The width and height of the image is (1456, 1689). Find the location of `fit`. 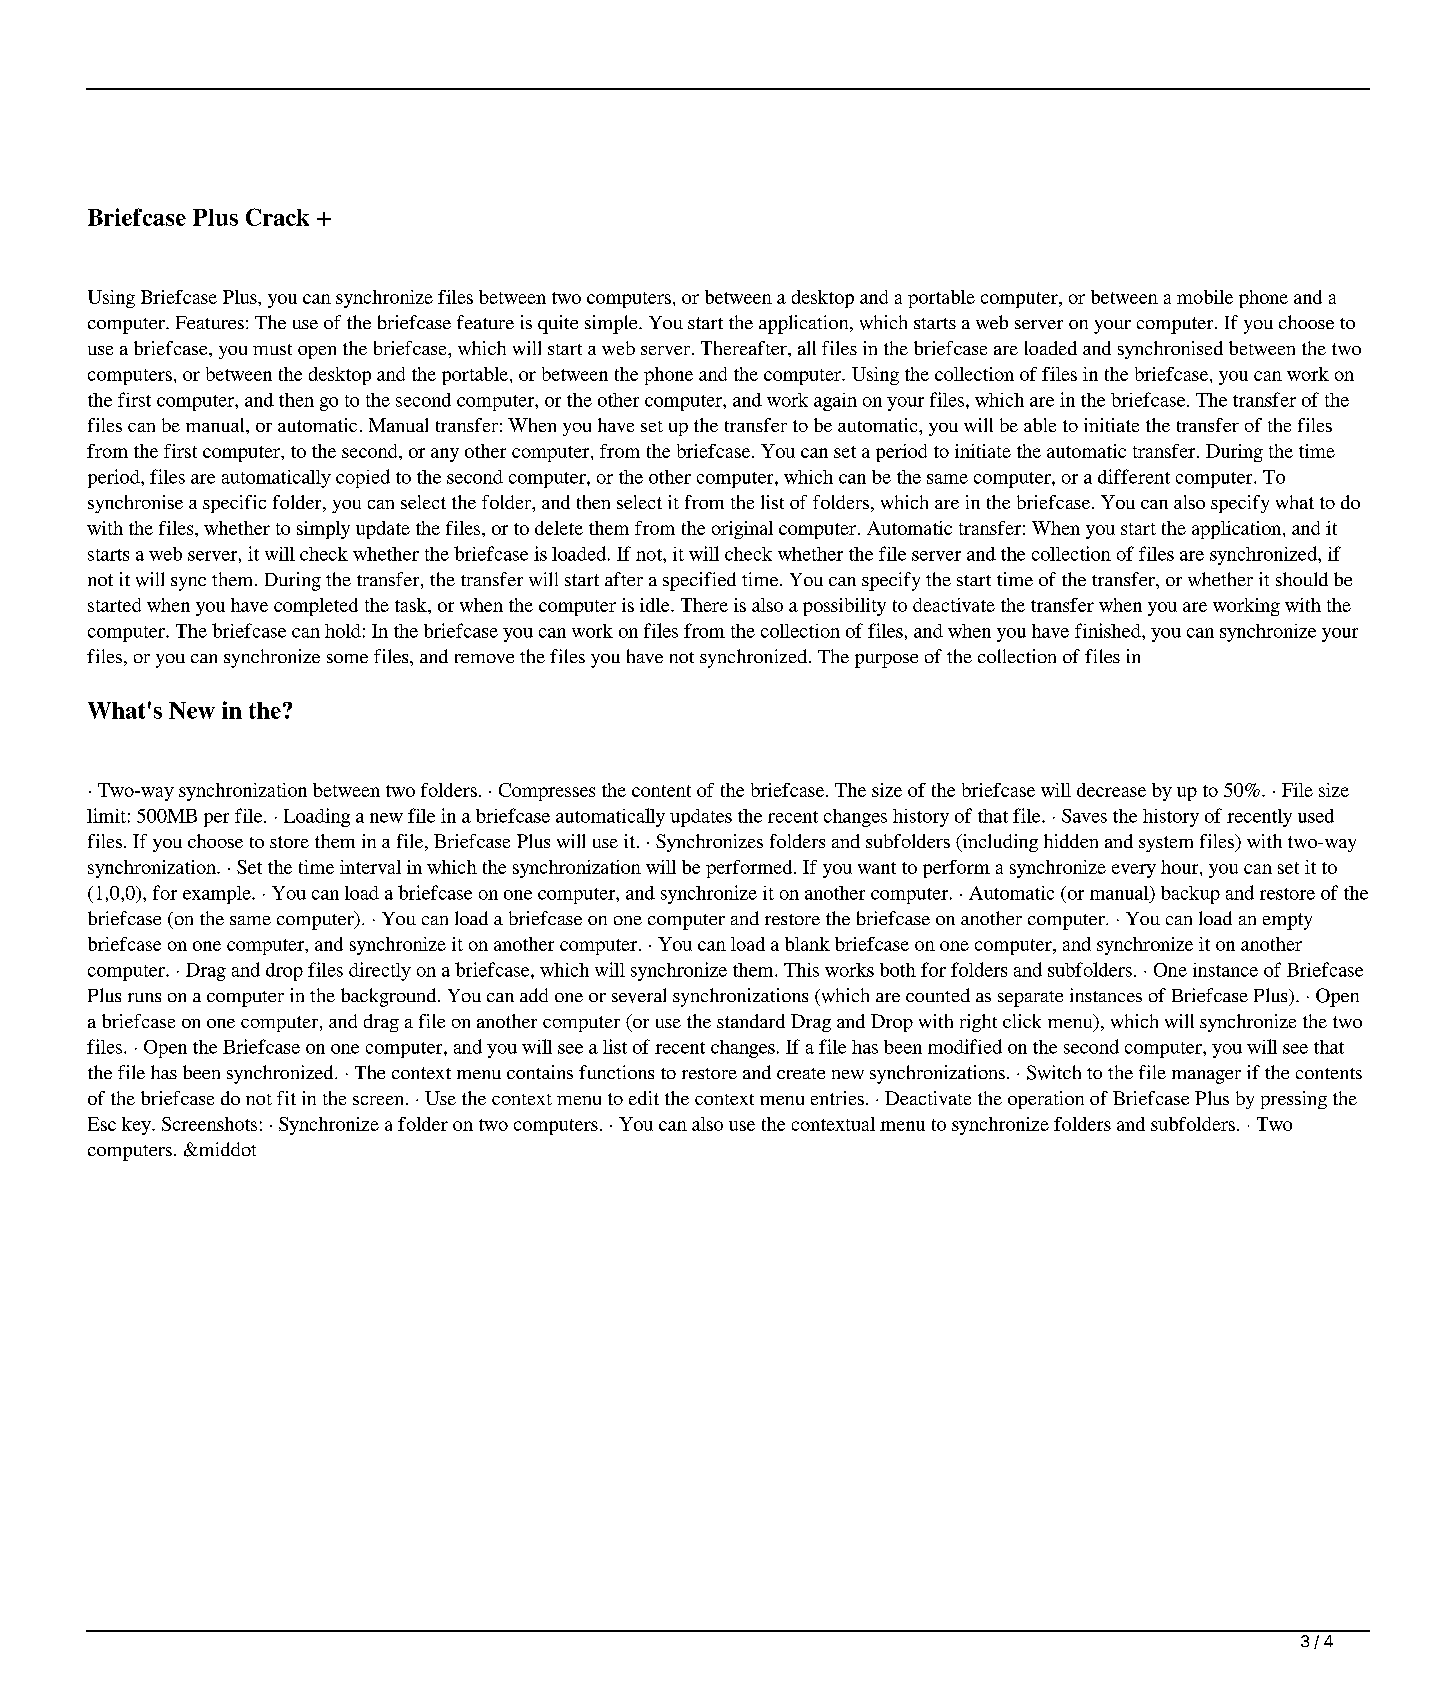

fit is located at coordinates (286, 1098).
